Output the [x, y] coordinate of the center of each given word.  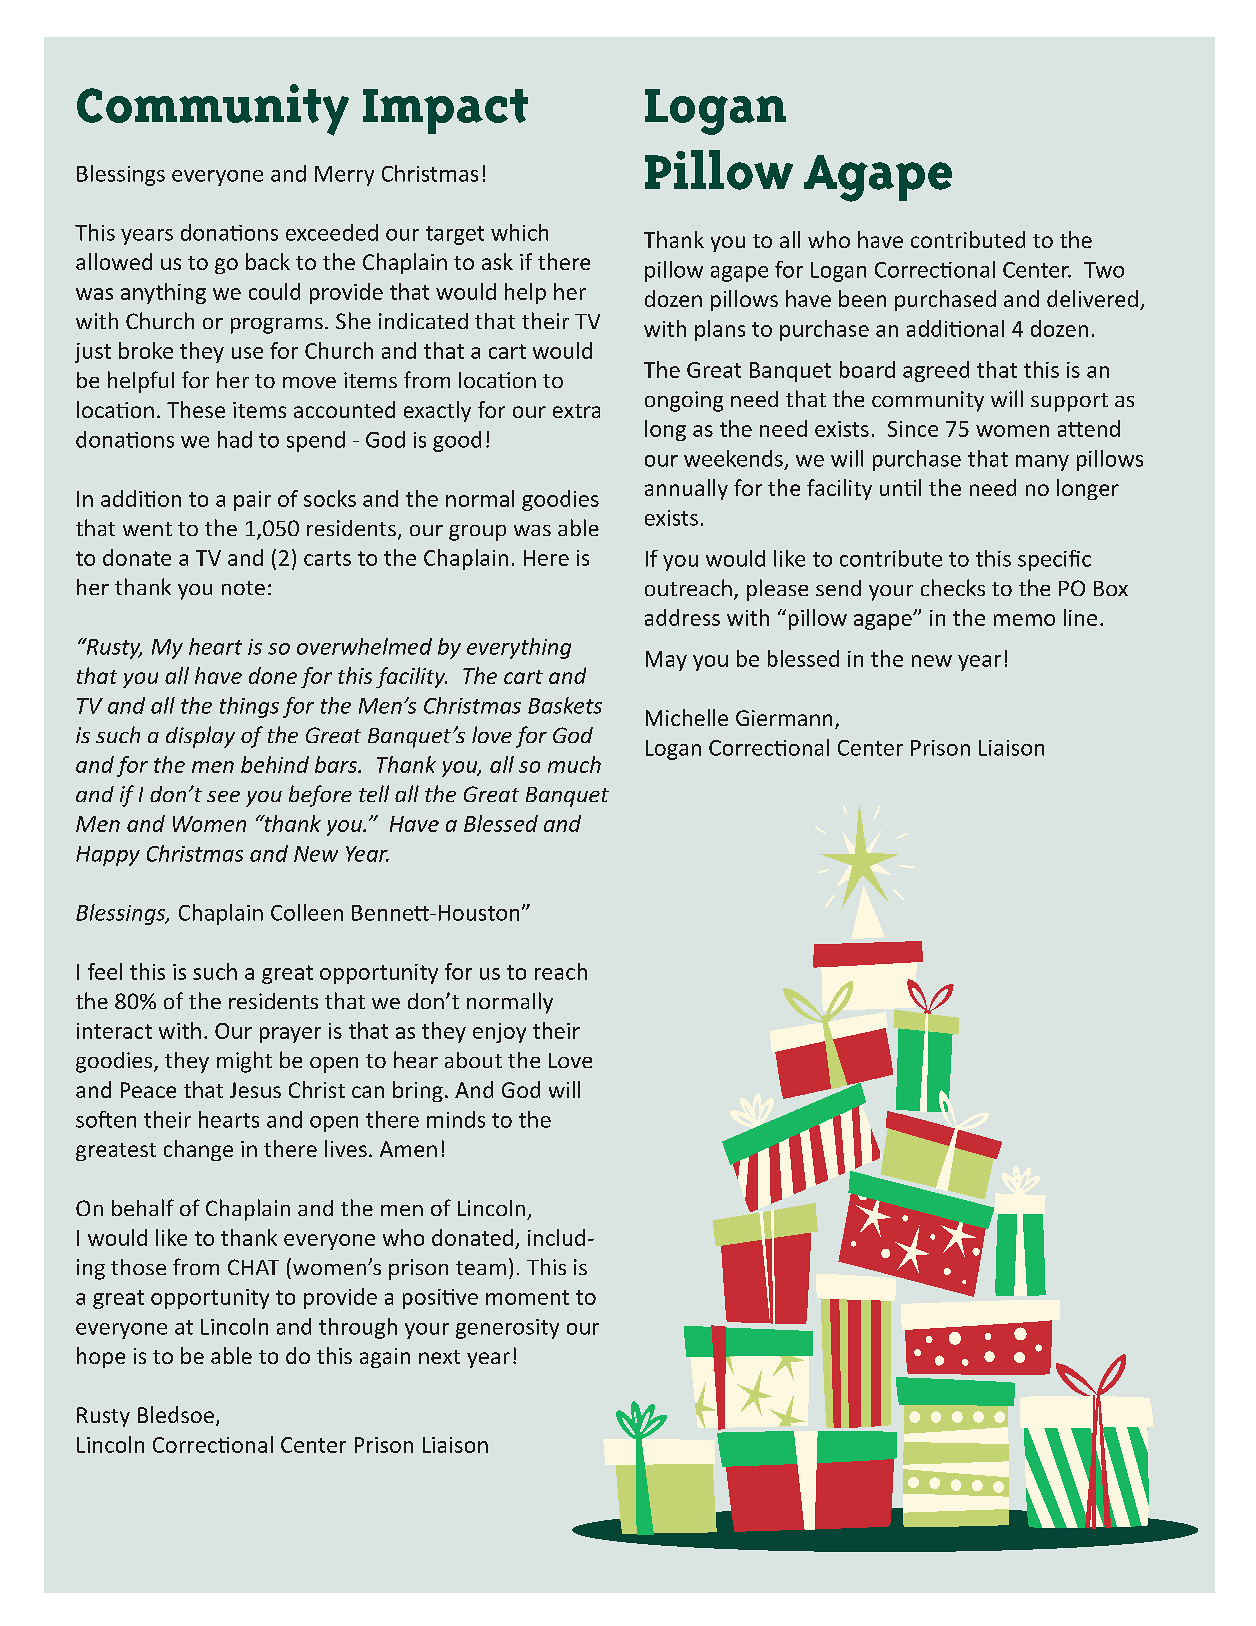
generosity [507, 1329]
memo [1024, 620]
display [200, 737]
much [574, 764]
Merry [344, 176]
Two [1104, 270]
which [519, 232]
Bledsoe [176, 1414]
